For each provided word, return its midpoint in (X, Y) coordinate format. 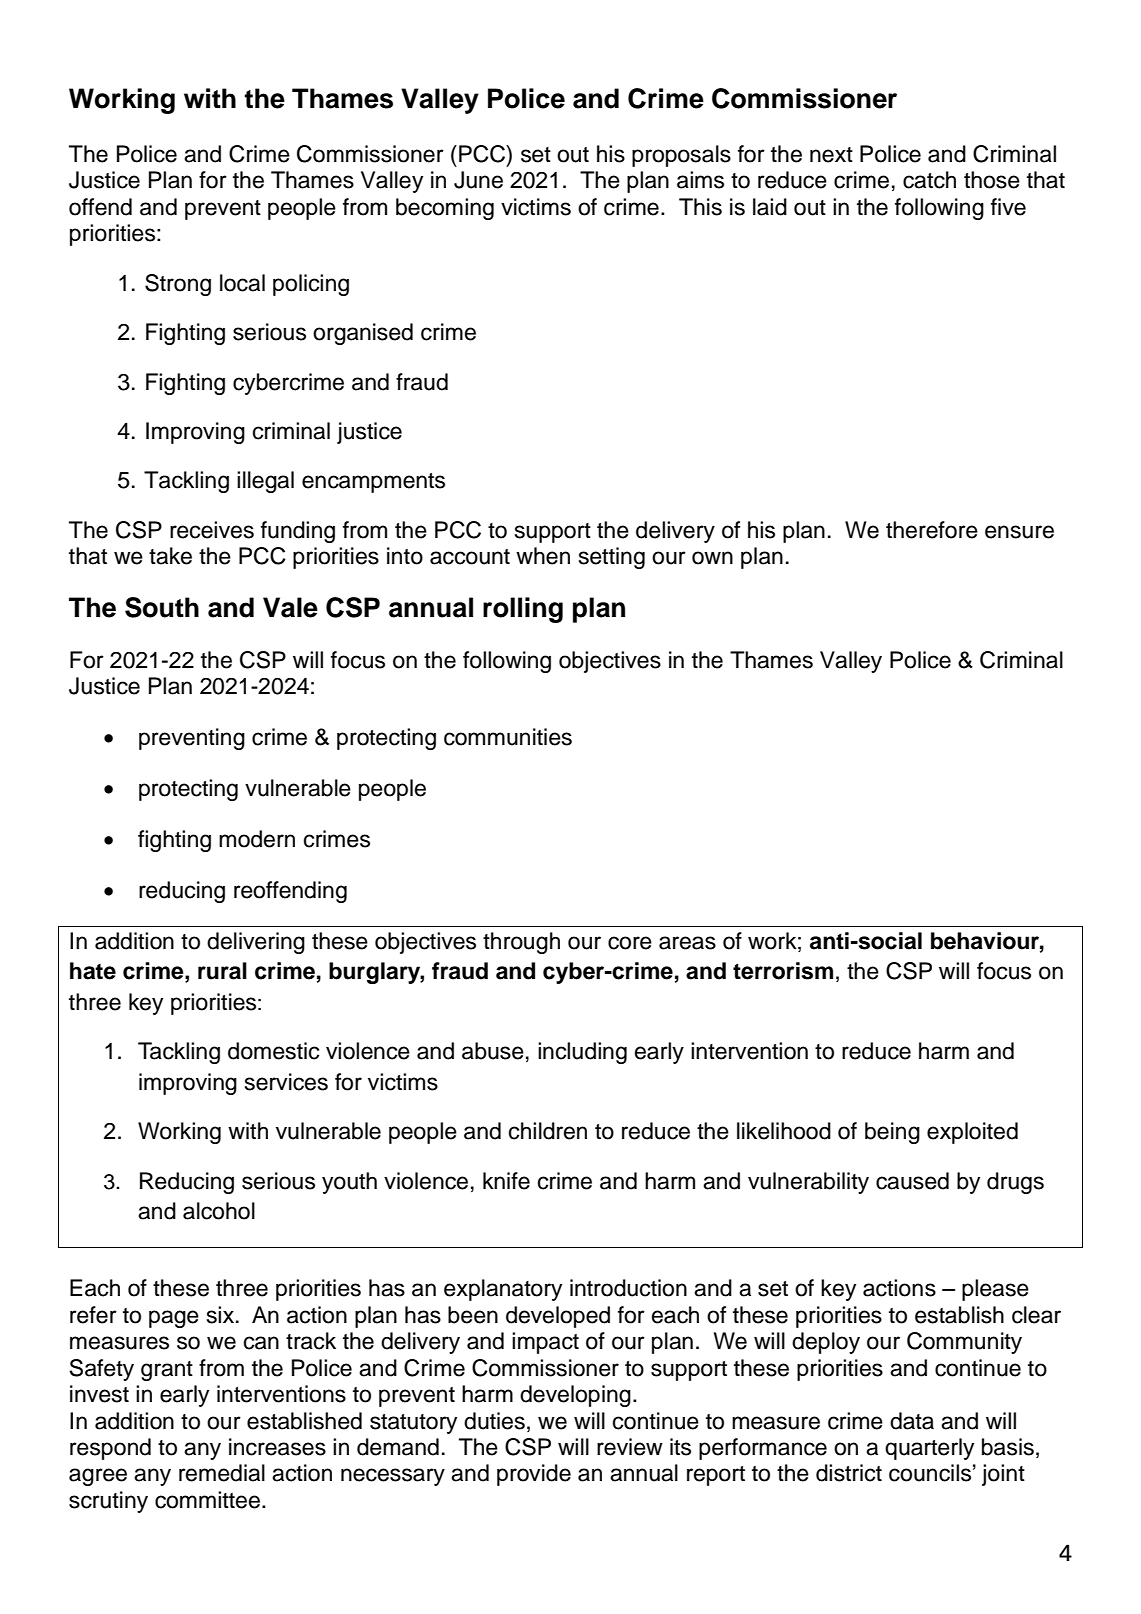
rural (222, 971)
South (162, 607)
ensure (1019, 532)
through (521, 943)
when (543, 556)
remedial (222, 1473)
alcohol (219, 1211)
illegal (265, 482)
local (242, 283)
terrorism (783, 971)
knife (506, 1181)
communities (508, 737)
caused (912, 1181)
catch (929, 180)
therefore (932, 530)
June (478, 180)
